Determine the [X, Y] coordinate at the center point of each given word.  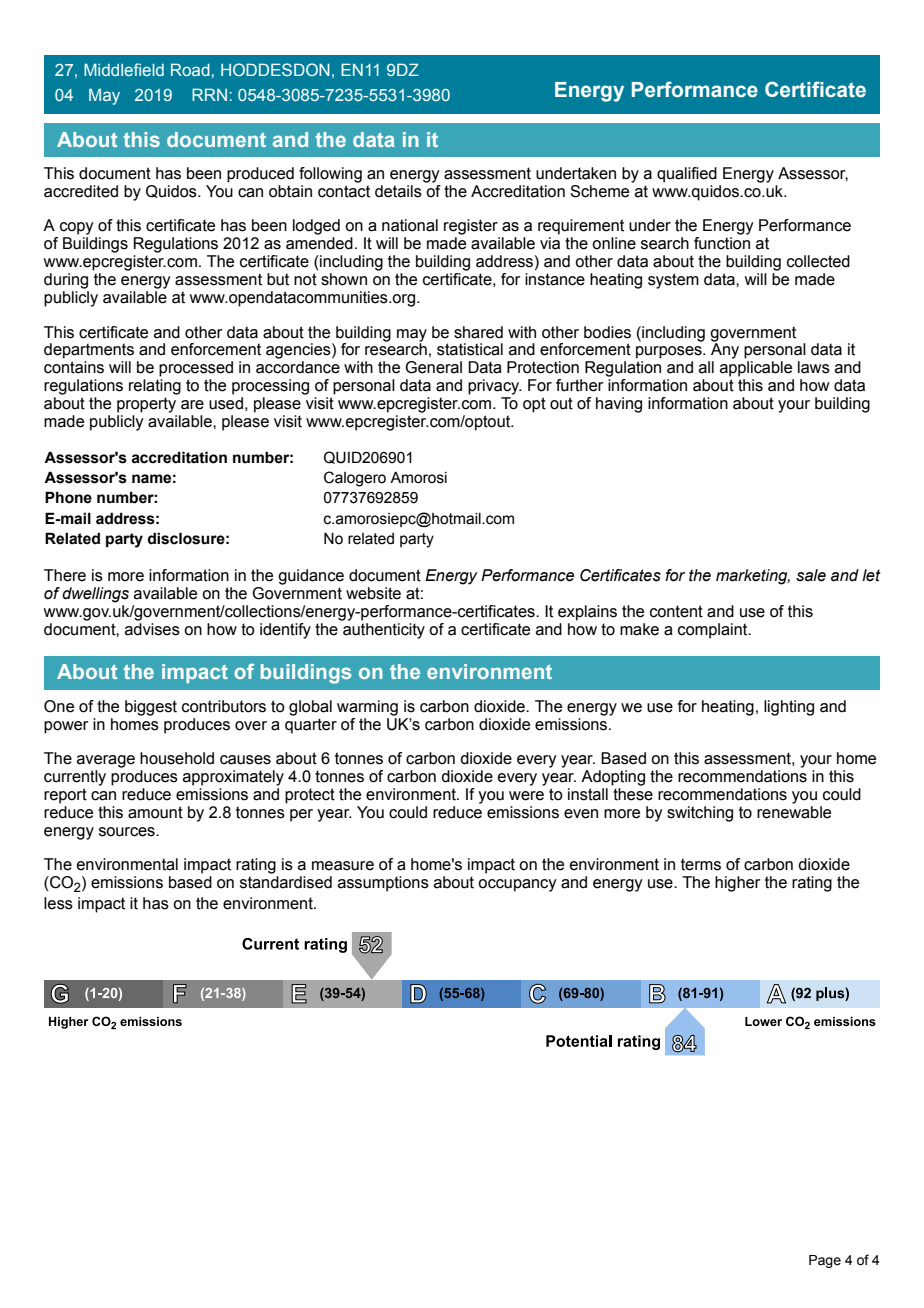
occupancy [517, 885]
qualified [687, 175]
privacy [495, 387]
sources [128, 832]
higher [738, 884]
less [58, 903]
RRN [209, 94]
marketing [753, 577]
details [398, 191]
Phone [68, 497]
